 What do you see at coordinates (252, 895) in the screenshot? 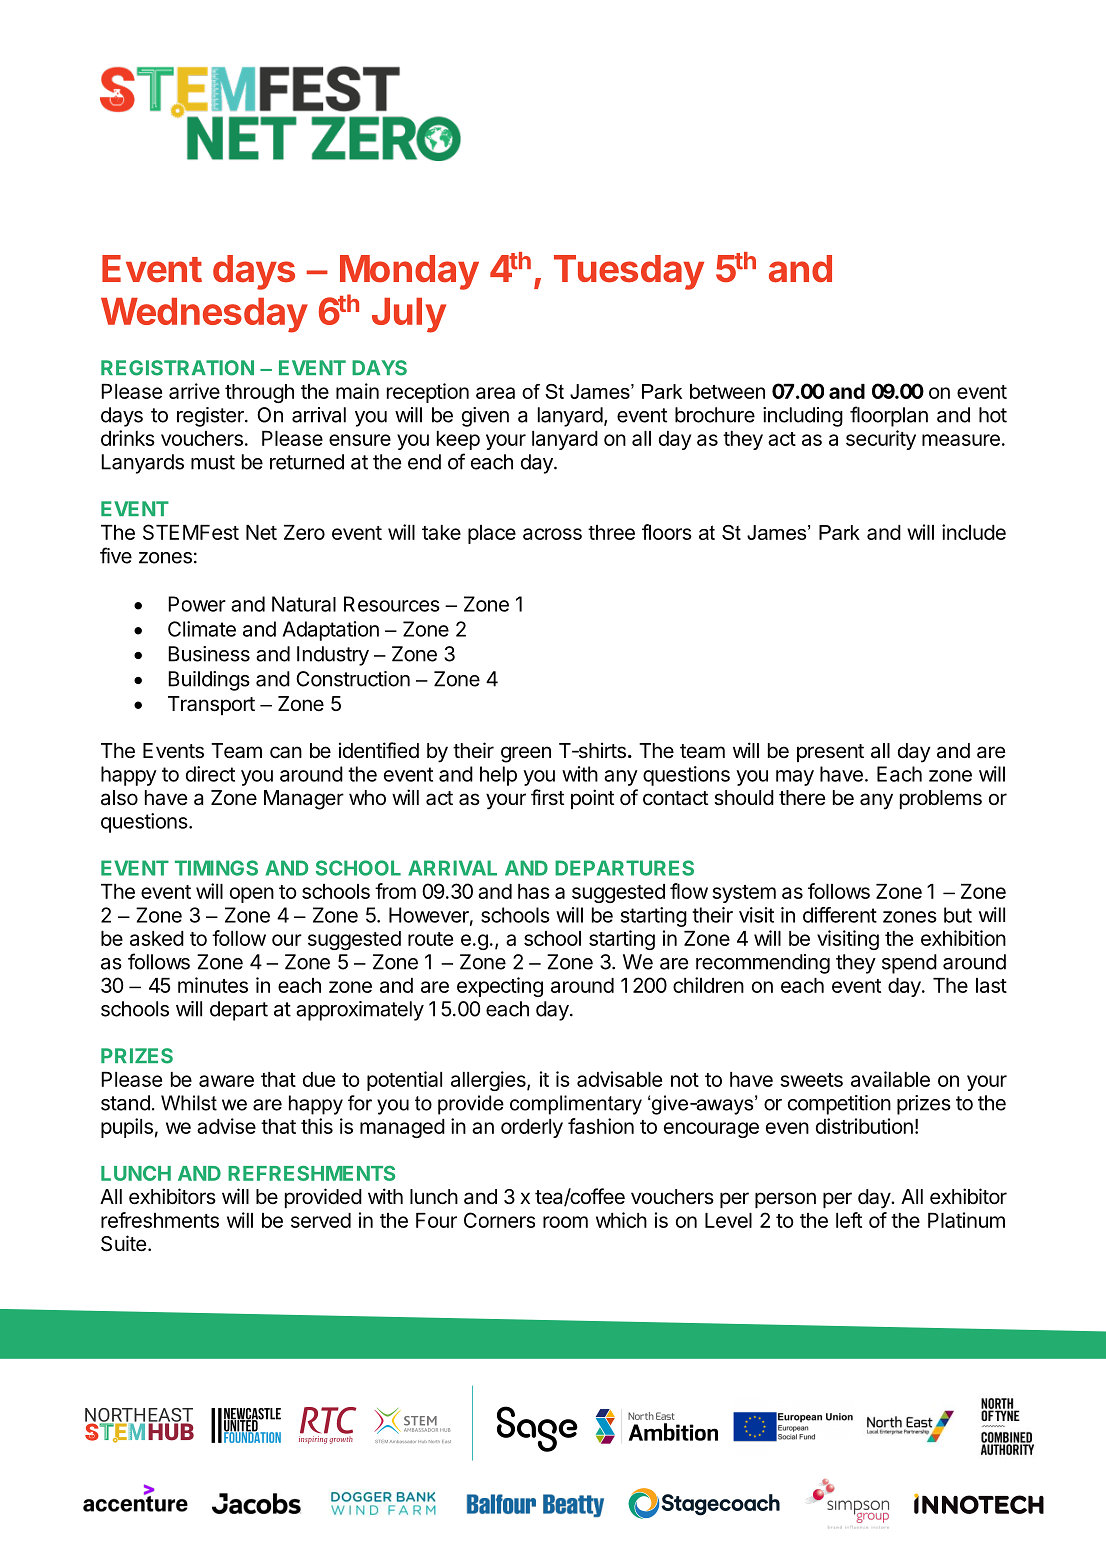
I see `open` at bounding box center [252, 895].
